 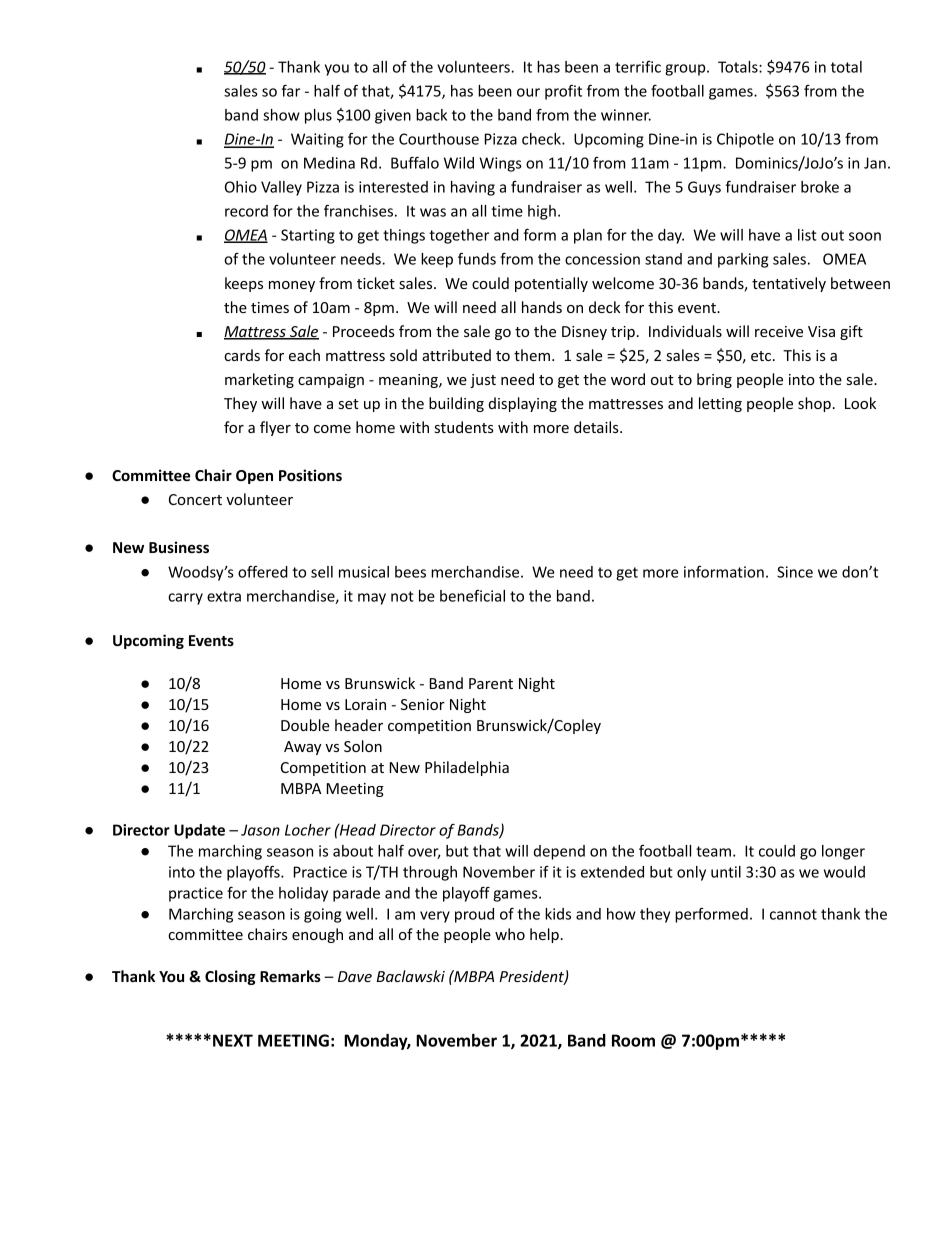 What do you see at coordinates (795, 572) in the image?
I see `Since` at bounding box center [795, 572].
